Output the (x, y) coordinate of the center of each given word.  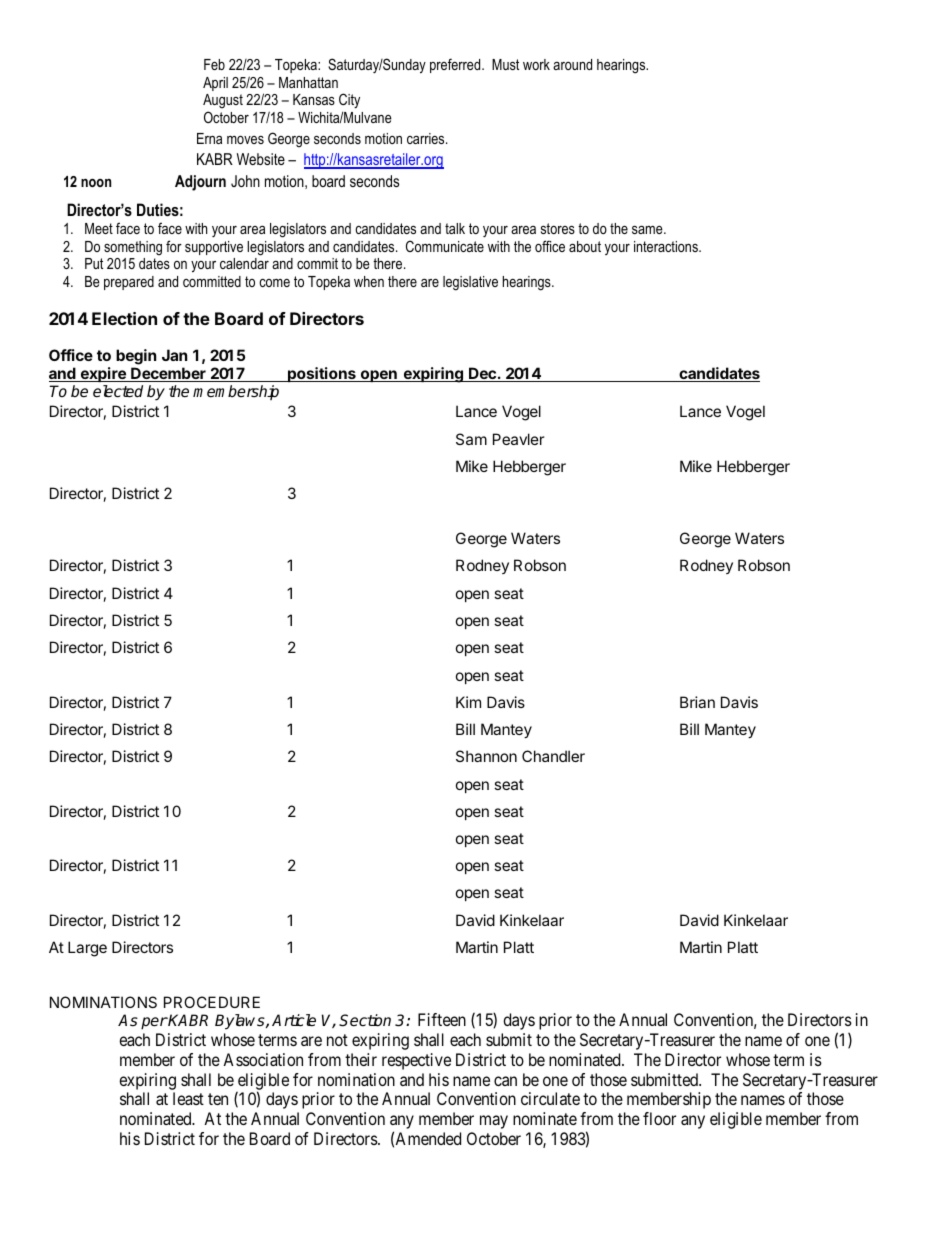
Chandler (553, 756)
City (349, 102)
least (188, 1098)
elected (118, 391)
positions (322, 374)
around (572, 64)
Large (87, 949)
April (215, 84)
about (585, 246)
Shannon (486, 756)
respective (416, 1061)
